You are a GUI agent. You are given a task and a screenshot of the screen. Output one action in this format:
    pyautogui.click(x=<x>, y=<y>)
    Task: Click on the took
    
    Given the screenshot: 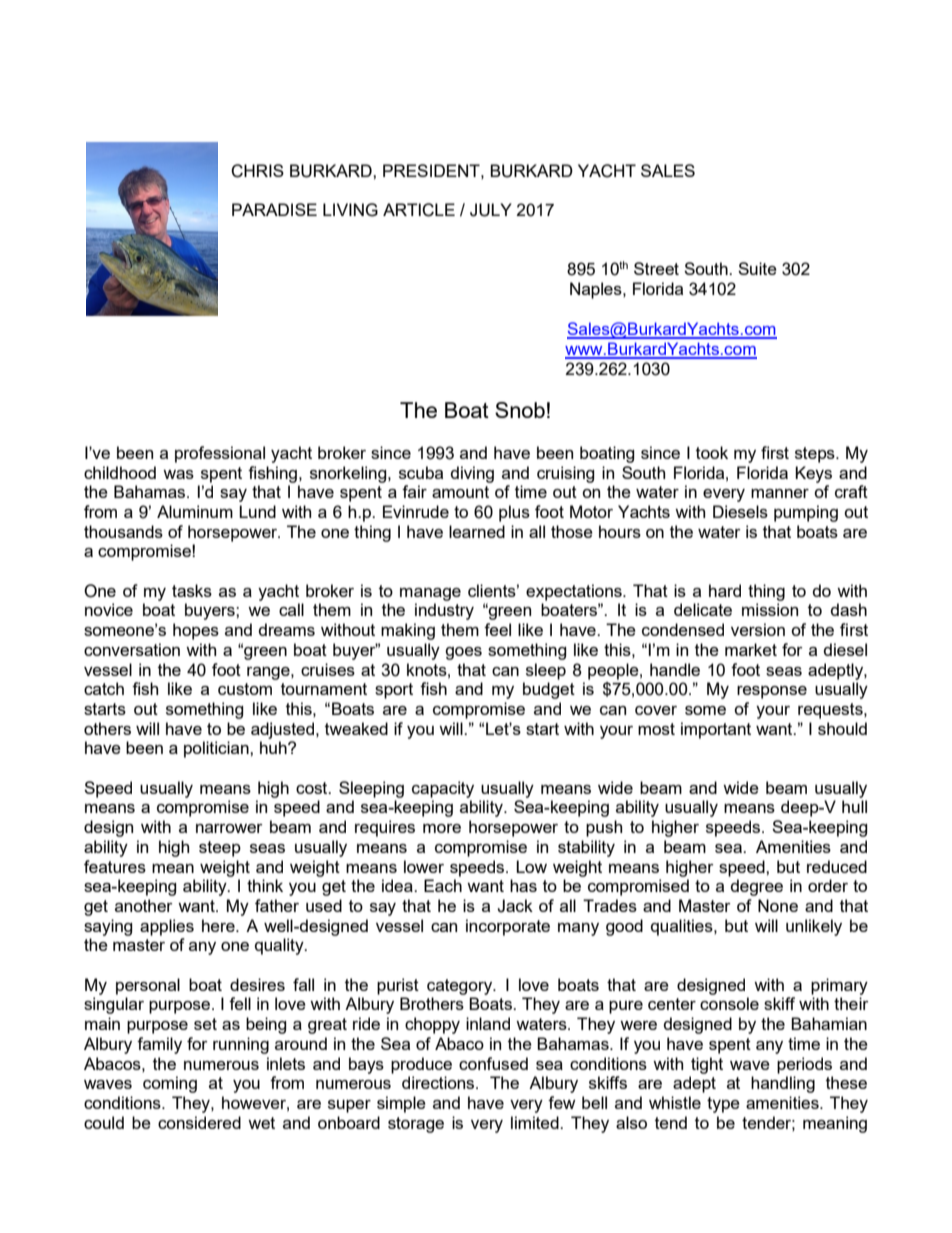 What is the action you would take?
    pyautogui.click(x=712, y=452)
